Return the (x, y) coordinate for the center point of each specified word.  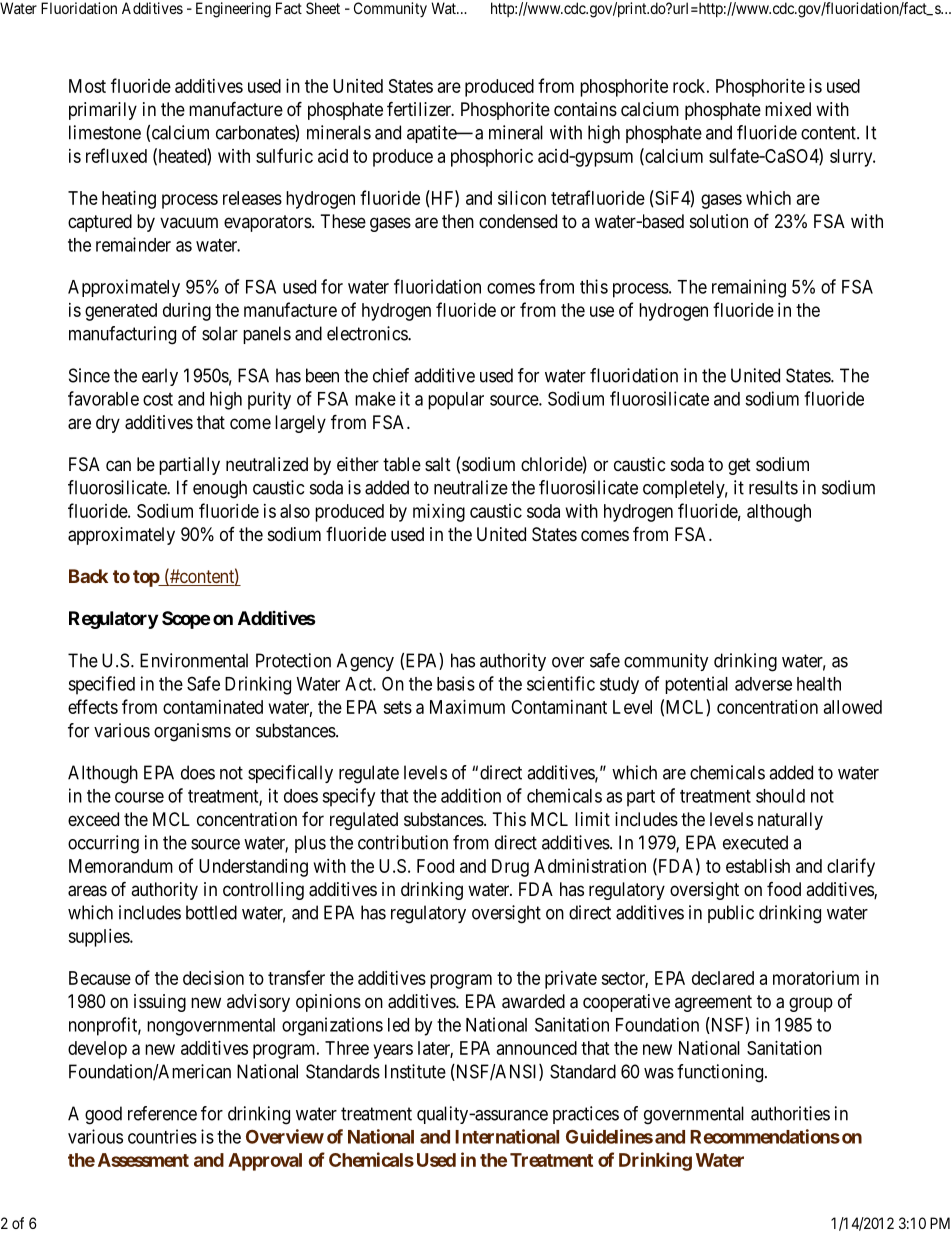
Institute (415, 1071)
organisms (192, 732)
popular (456, 401)
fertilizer (420, 108)
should (780, 796)
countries (162, 1136)
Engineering (233, 10)
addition (471, 795)
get (739, 466)
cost (158, 399)
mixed (788, 109)
